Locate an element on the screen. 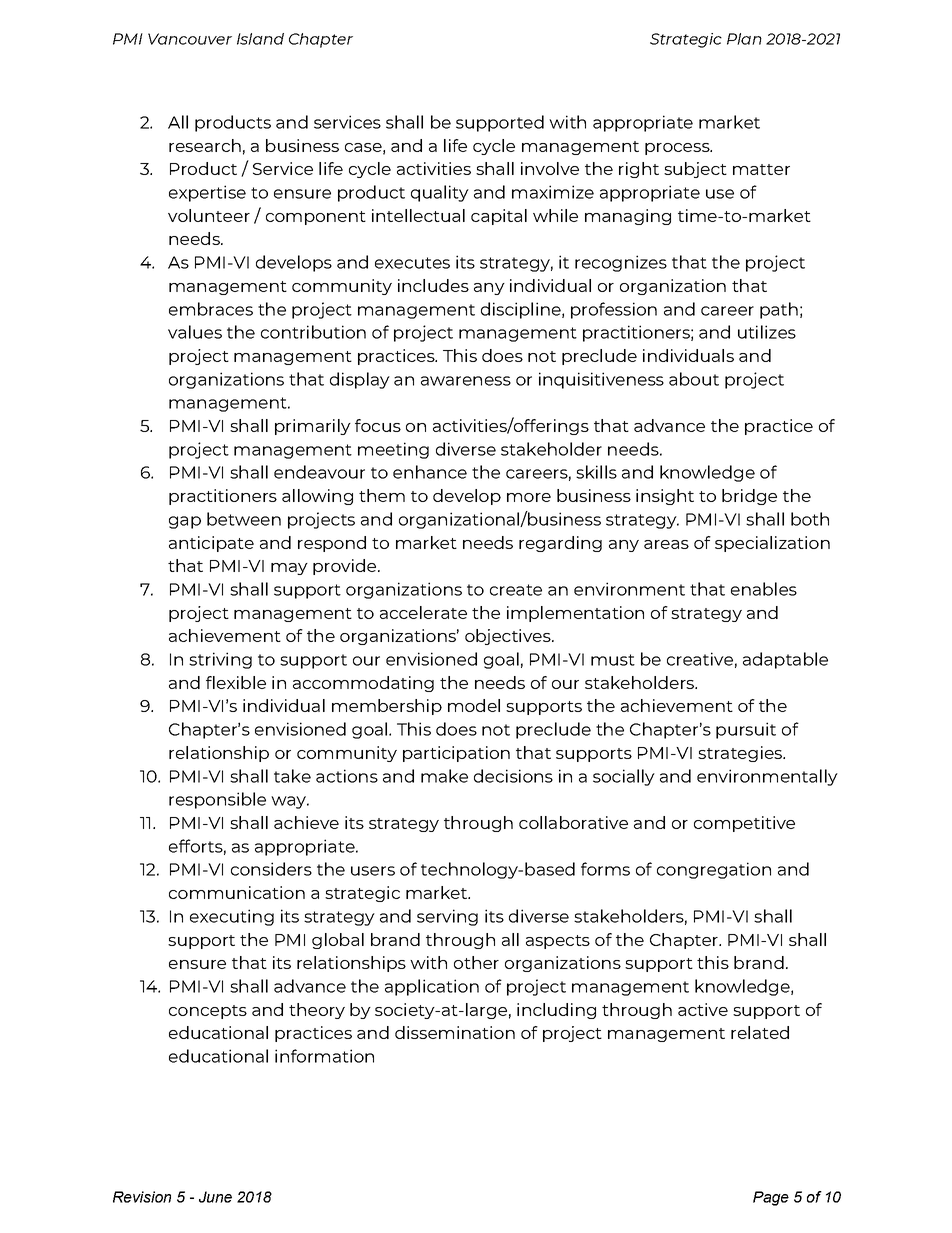 The width and height of the screenshot is (952, 1233). Plan is located at coordinates (744, 39).
